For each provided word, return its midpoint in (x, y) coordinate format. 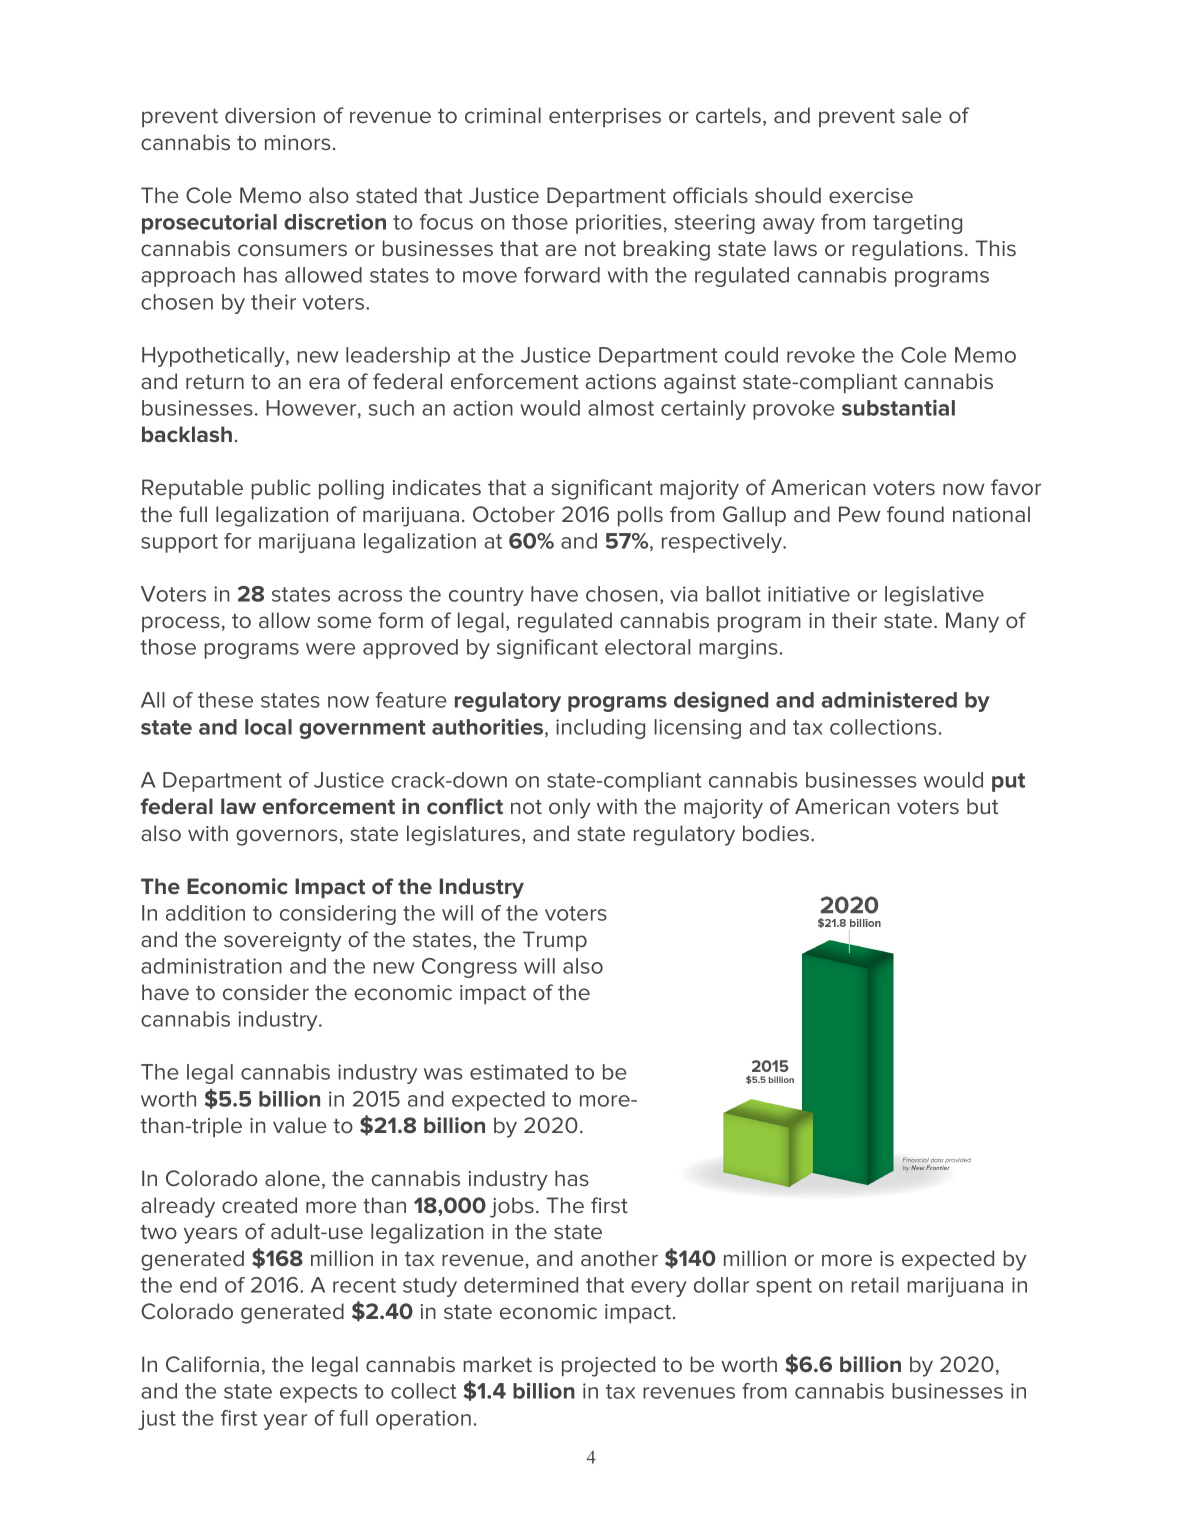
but (982, 806)
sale (922, 115)
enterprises (605, 117)
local (268, 727)
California (212, 1364)
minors (297, 142)
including (600, 729)
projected (608, 1366)
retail (875, 1285)
